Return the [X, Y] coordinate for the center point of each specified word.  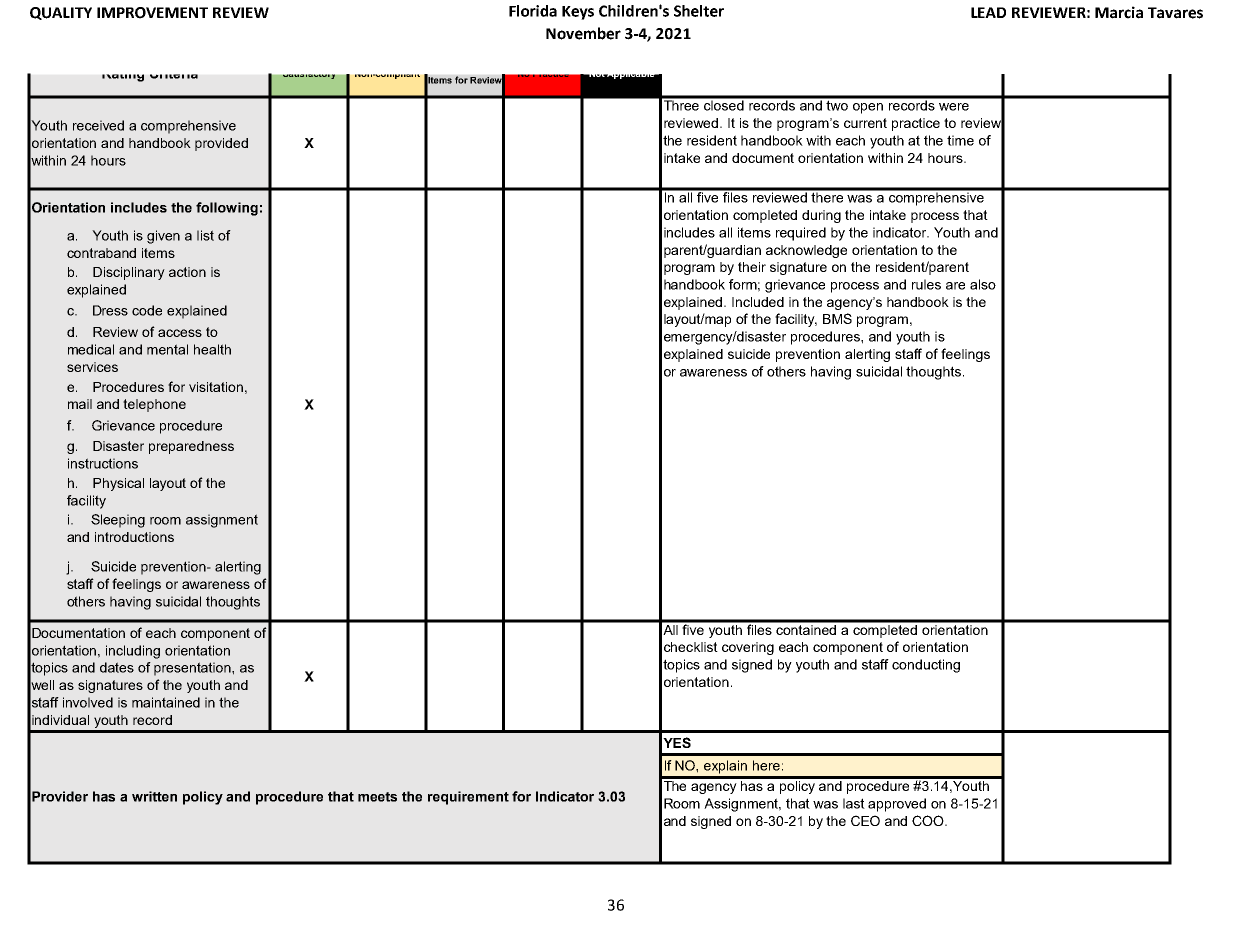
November [583, 33]
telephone [154, 405]
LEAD [988, 12]
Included [758, 302]
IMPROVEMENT [152, 13]
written [154, 796]
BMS [837, 318]
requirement [468, 798]
